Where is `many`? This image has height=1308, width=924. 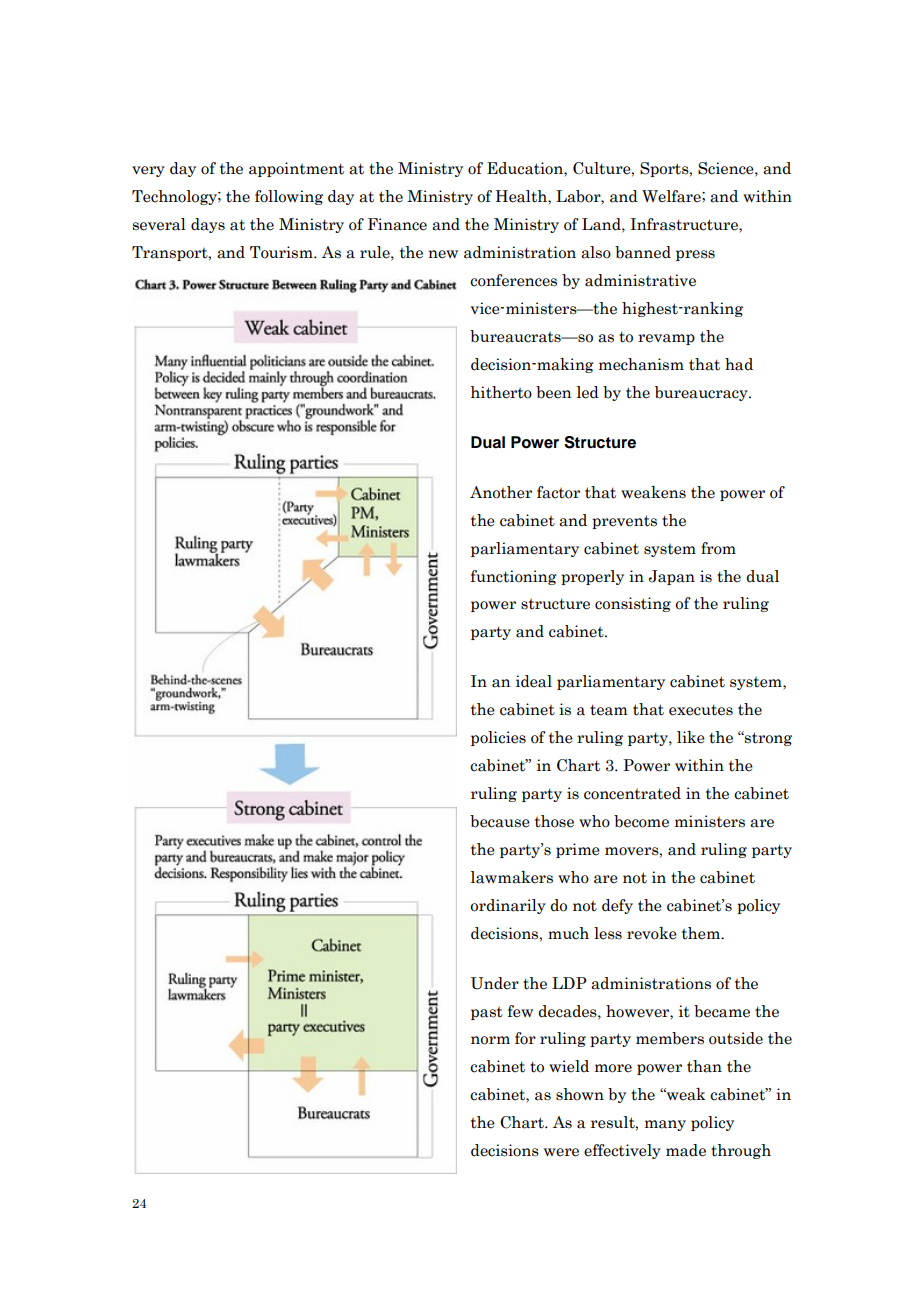 many is located at coordinates (665, 1125).
